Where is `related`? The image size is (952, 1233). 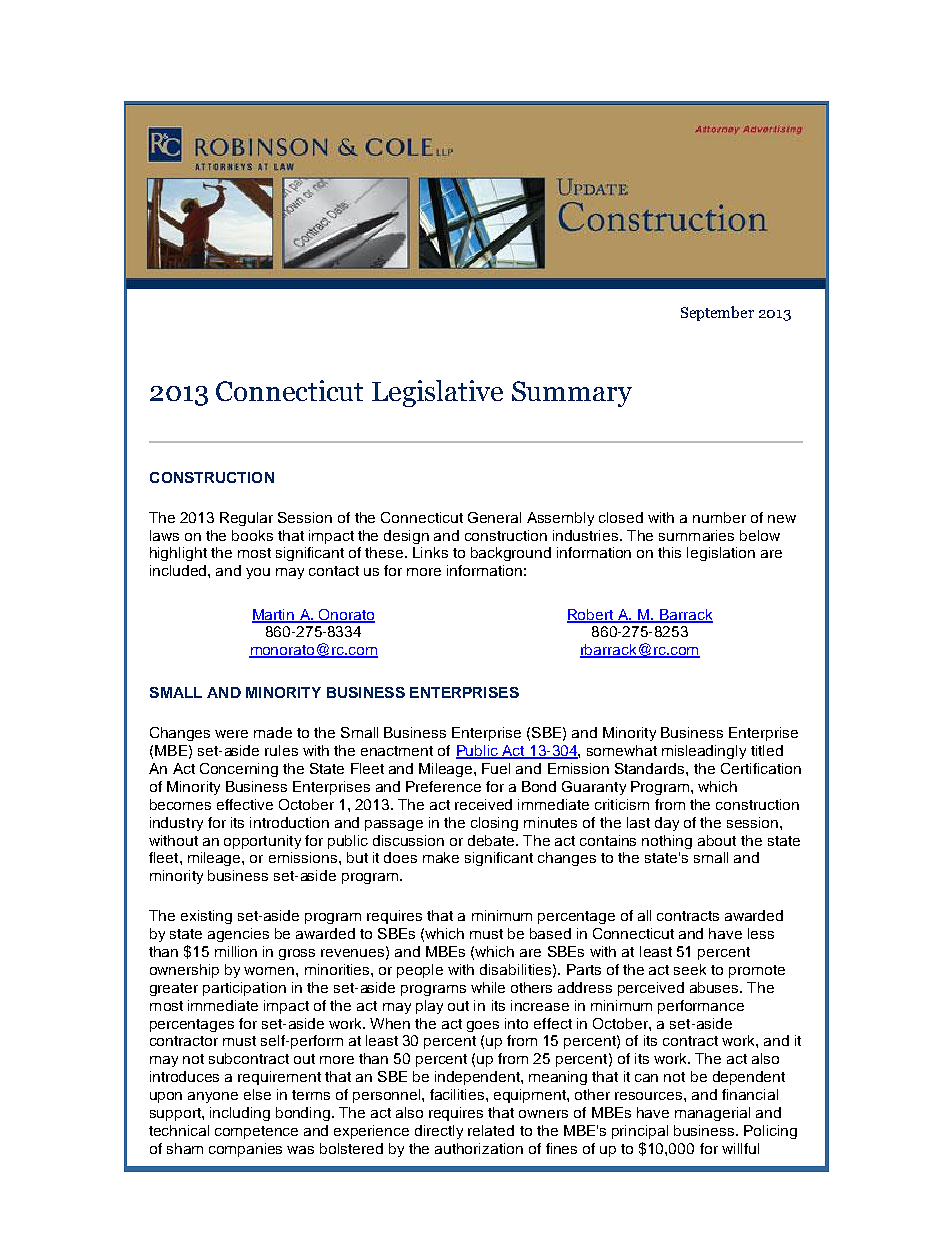
related is located at coordinates (491, 1130).
